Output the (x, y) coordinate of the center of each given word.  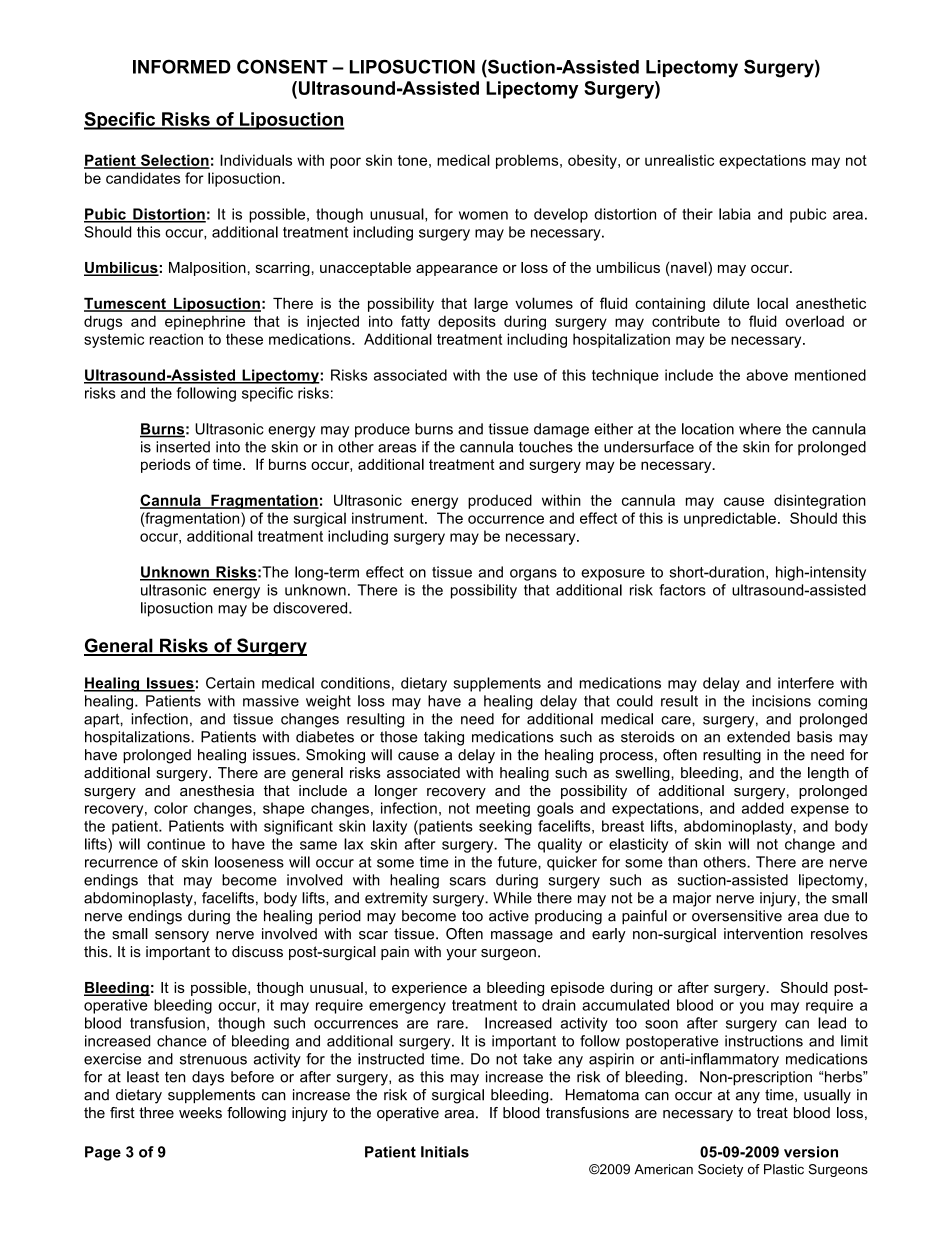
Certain (230, 683)
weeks (200, 1113)
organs (533, 575)
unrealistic (679, 160)
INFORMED (182, 66)
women (483, 215)
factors (682, 590)
